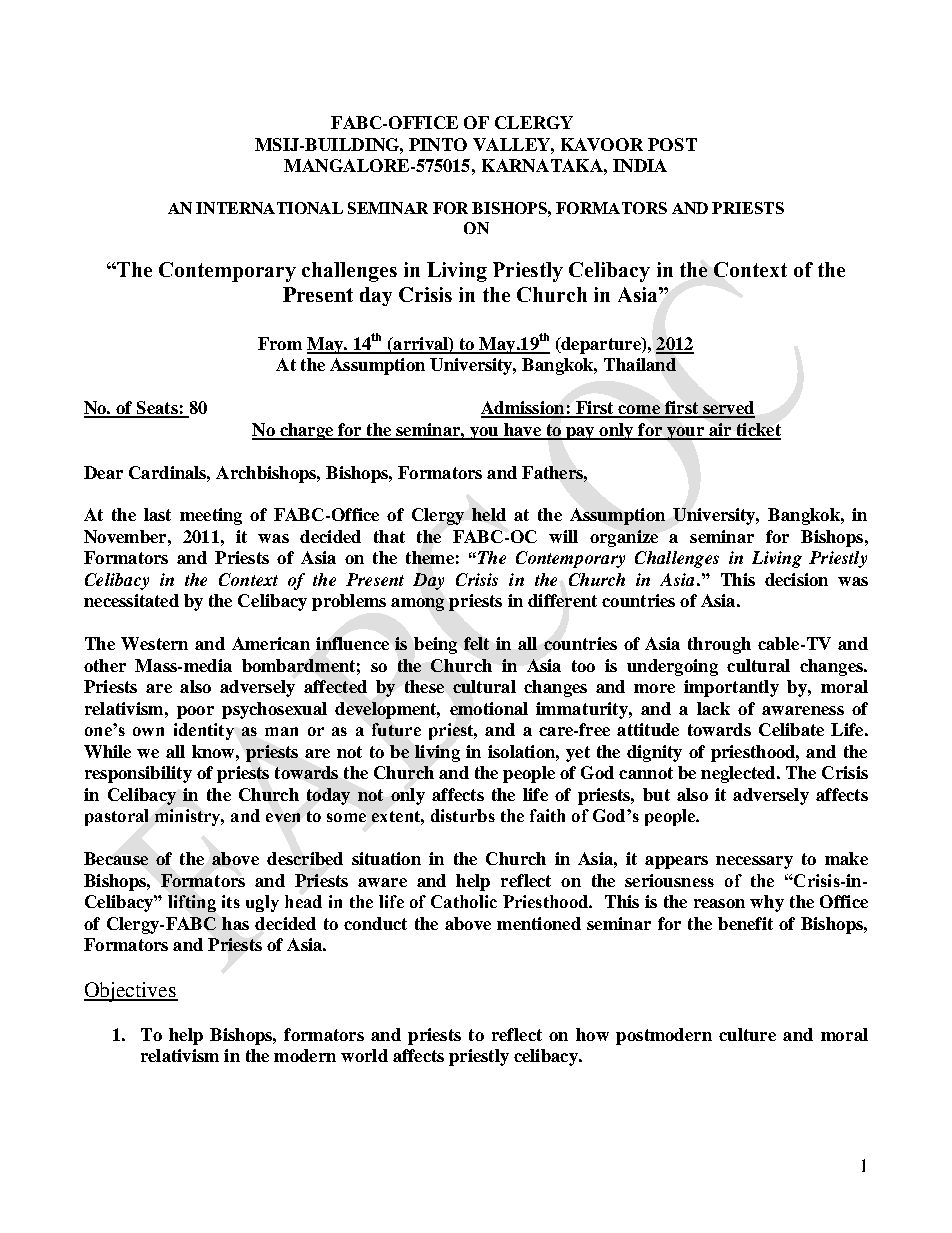 The height and width of the page is (1233, 952). Describe the element at coordinates (524, 409) in the page. I see `Admission` at that location.
